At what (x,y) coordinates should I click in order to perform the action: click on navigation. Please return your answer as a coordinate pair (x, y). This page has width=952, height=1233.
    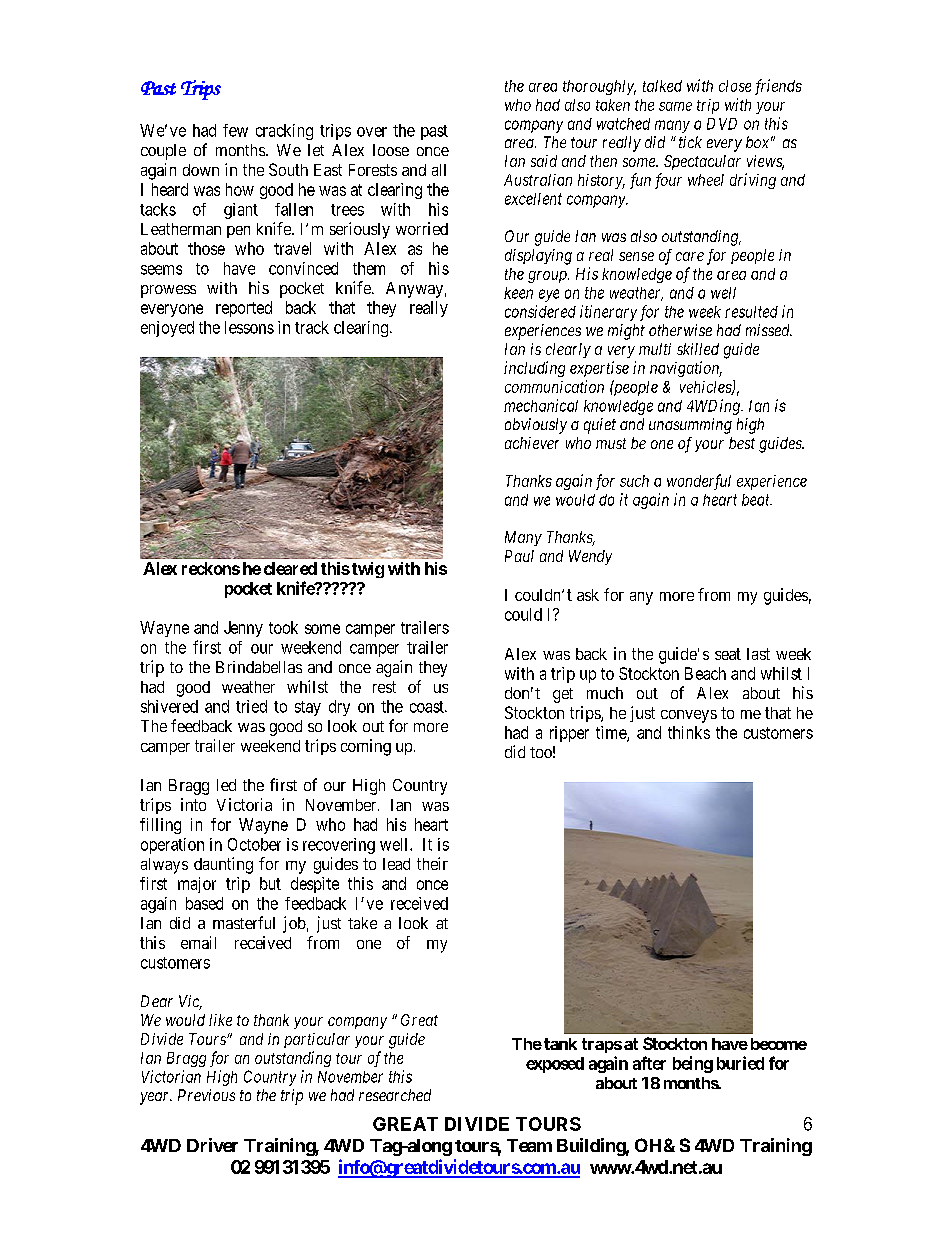
    Looking at the image, I should click on (686, 369).
